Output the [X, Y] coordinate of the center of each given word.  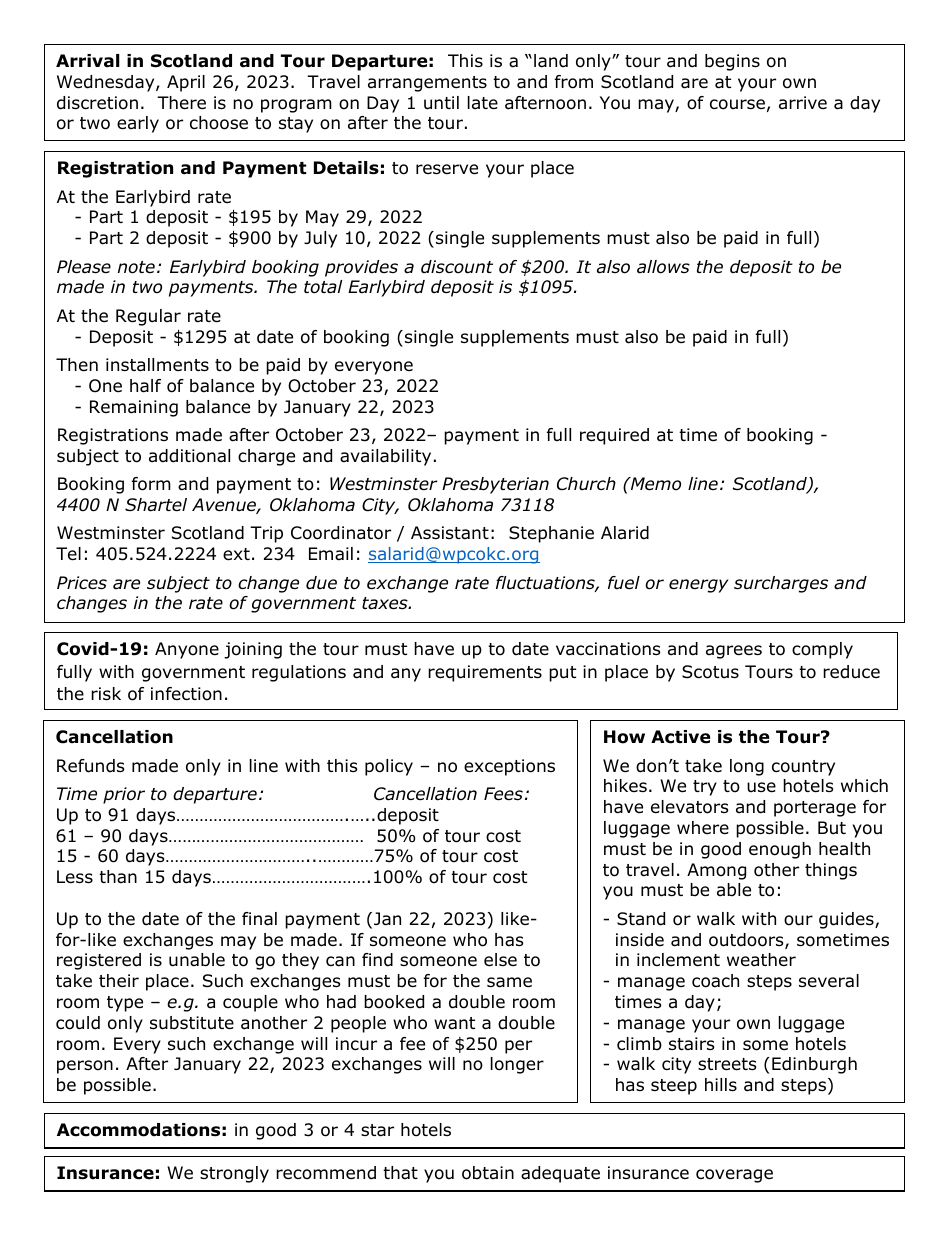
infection [186, 694]
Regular [148, 317]
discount [457, 267]
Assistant [450, 533]
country [803, 768]
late [483, 103]
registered [99, 961]
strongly [234, 1174]
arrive [803, 102]
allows [663, 267]
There [181, 103]
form [151, 484]
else [500, 959]
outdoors [747, 941]
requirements [485, 673]
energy [698, 586]
